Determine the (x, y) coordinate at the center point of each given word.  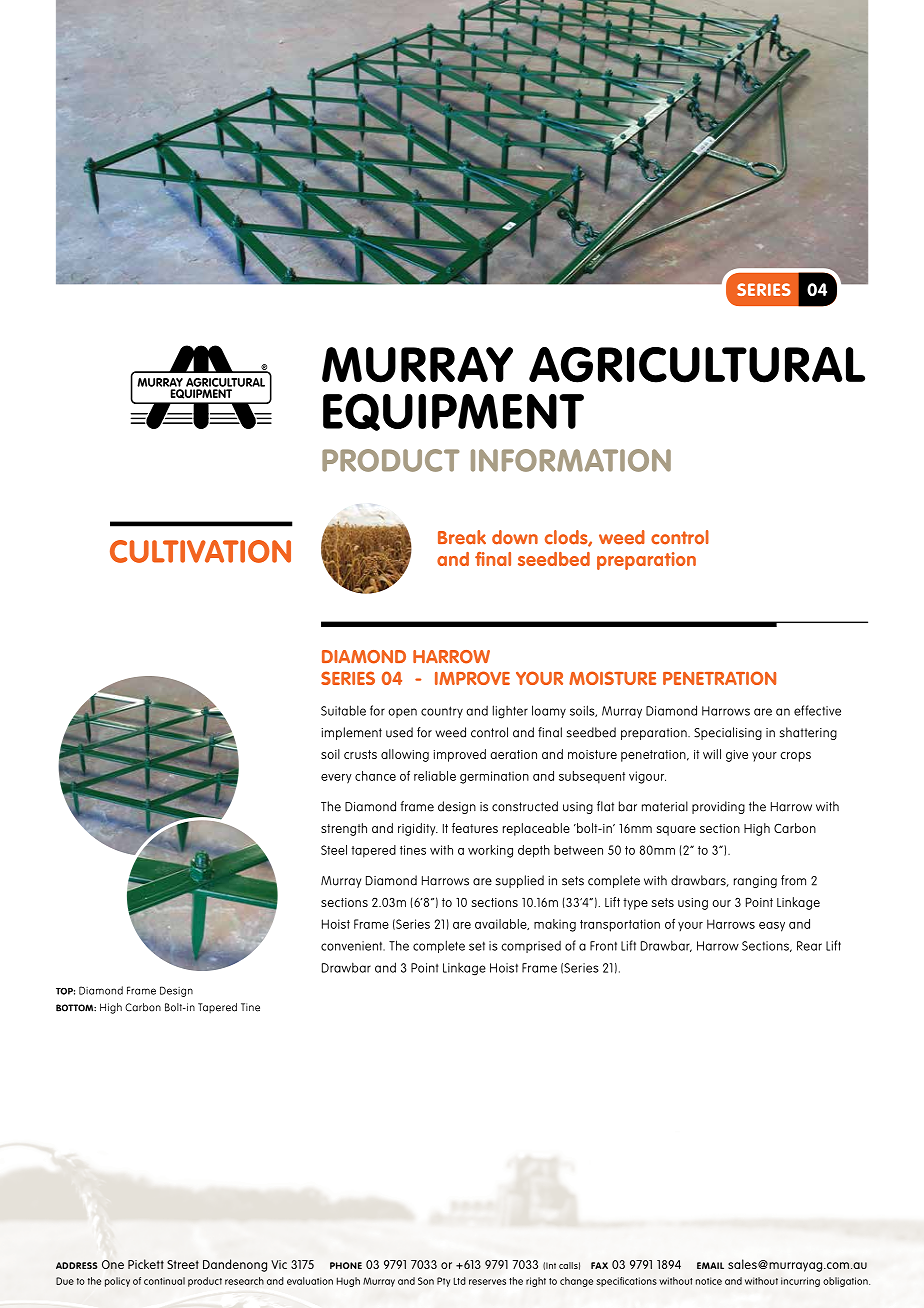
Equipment (453, 412)
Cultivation (200, 551)
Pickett (146, 1264)
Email (710, 1265)
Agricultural (697, 365)
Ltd (460, 1281)
